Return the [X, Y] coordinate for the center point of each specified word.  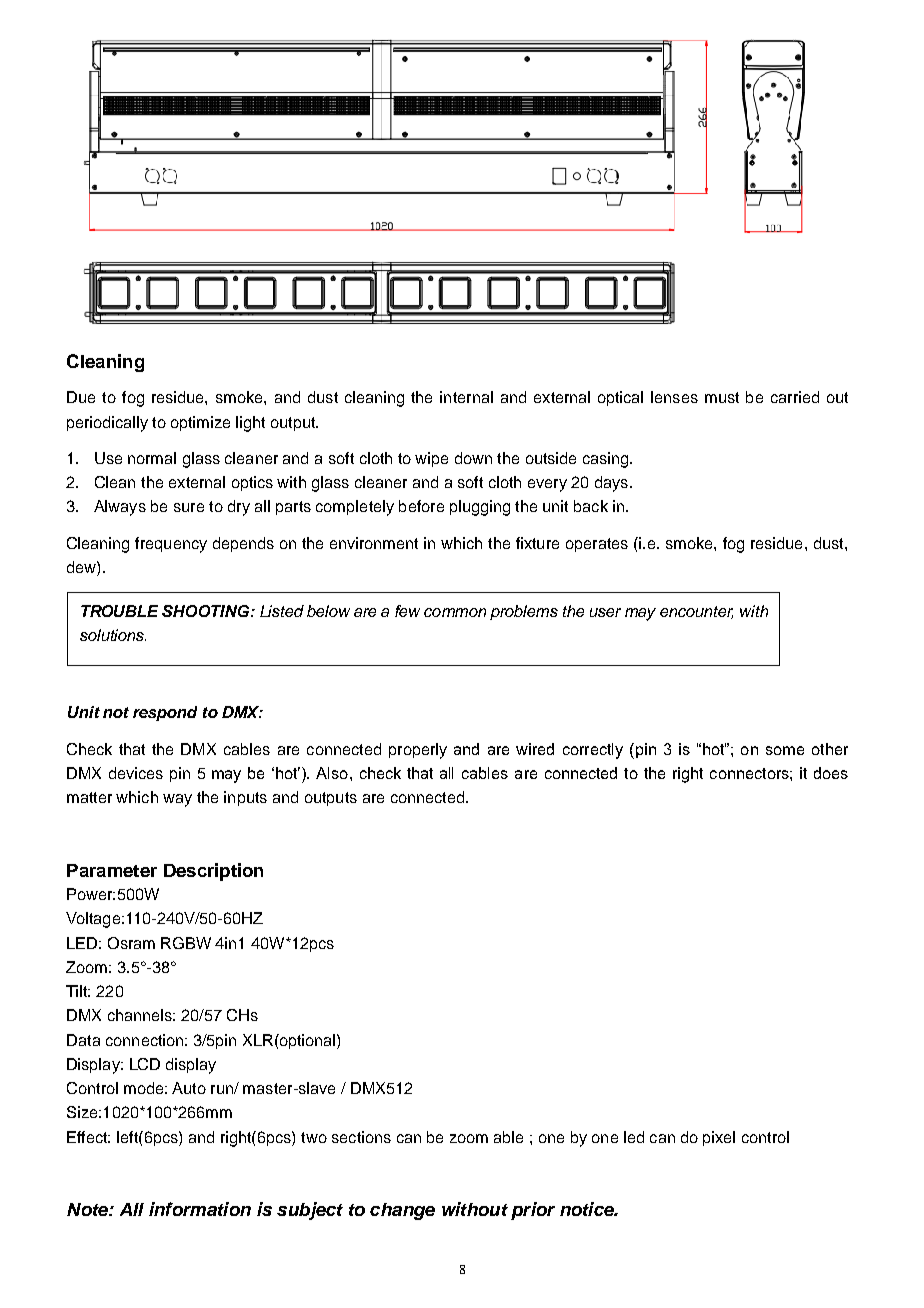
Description [213, 872]
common [455, 612]
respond [165, 713]
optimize [200, 423]
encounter [696, 612]
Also [332, 773]
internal [466, 397]
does [831, 773]
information [200, 1209]
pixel [719, 1138]
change [402, 1211]
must [722, 397]
